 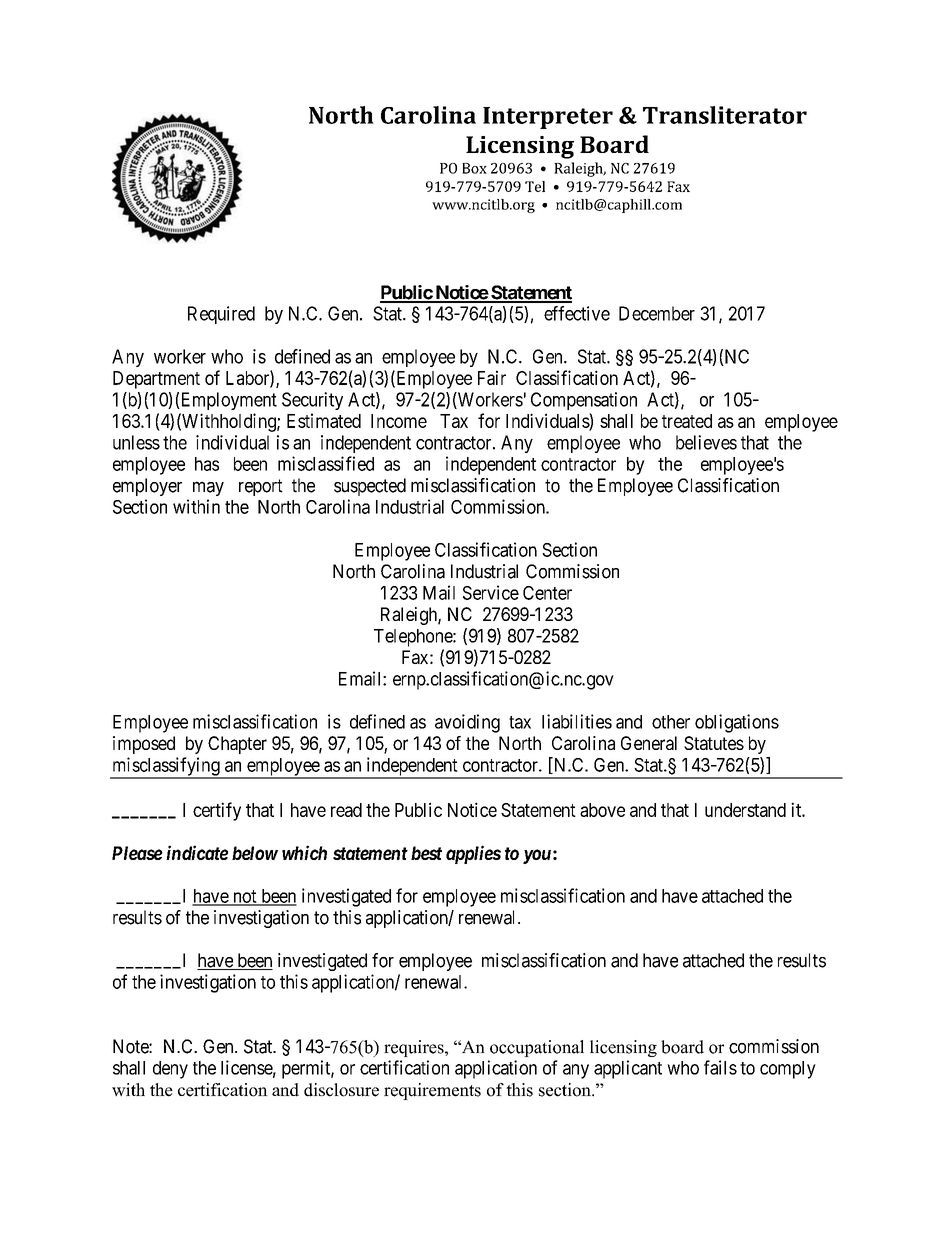 I want to click on fails, so click(x=720, y=1067).
